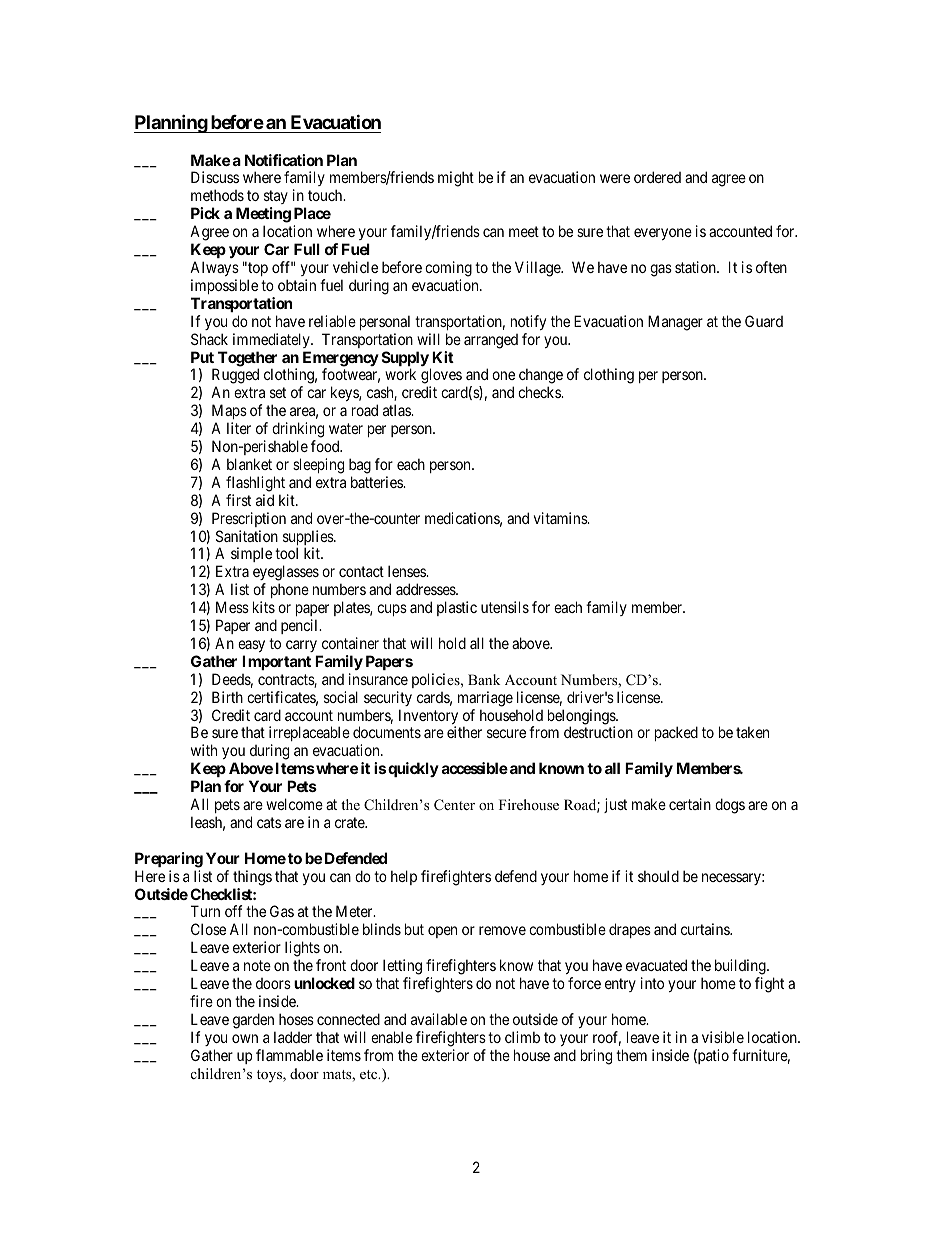  I want to click on methods, so click(217, 195).
